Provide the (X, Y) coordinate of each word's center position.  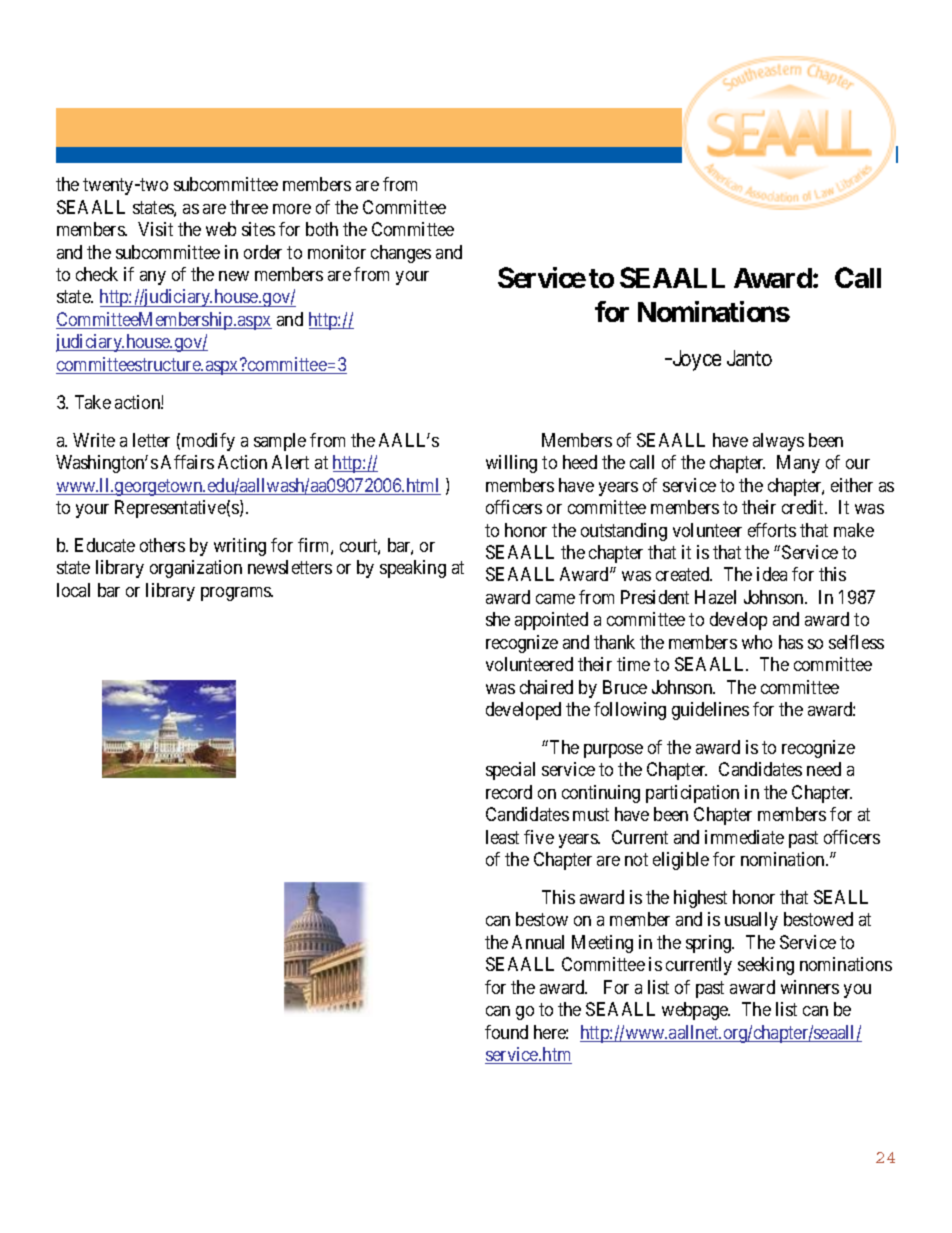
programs (237, 594)
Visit (155, 229)
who (757, 642)
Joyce (695, 360)
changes (401, 254)
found (506, 1032)
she (498, 619)
